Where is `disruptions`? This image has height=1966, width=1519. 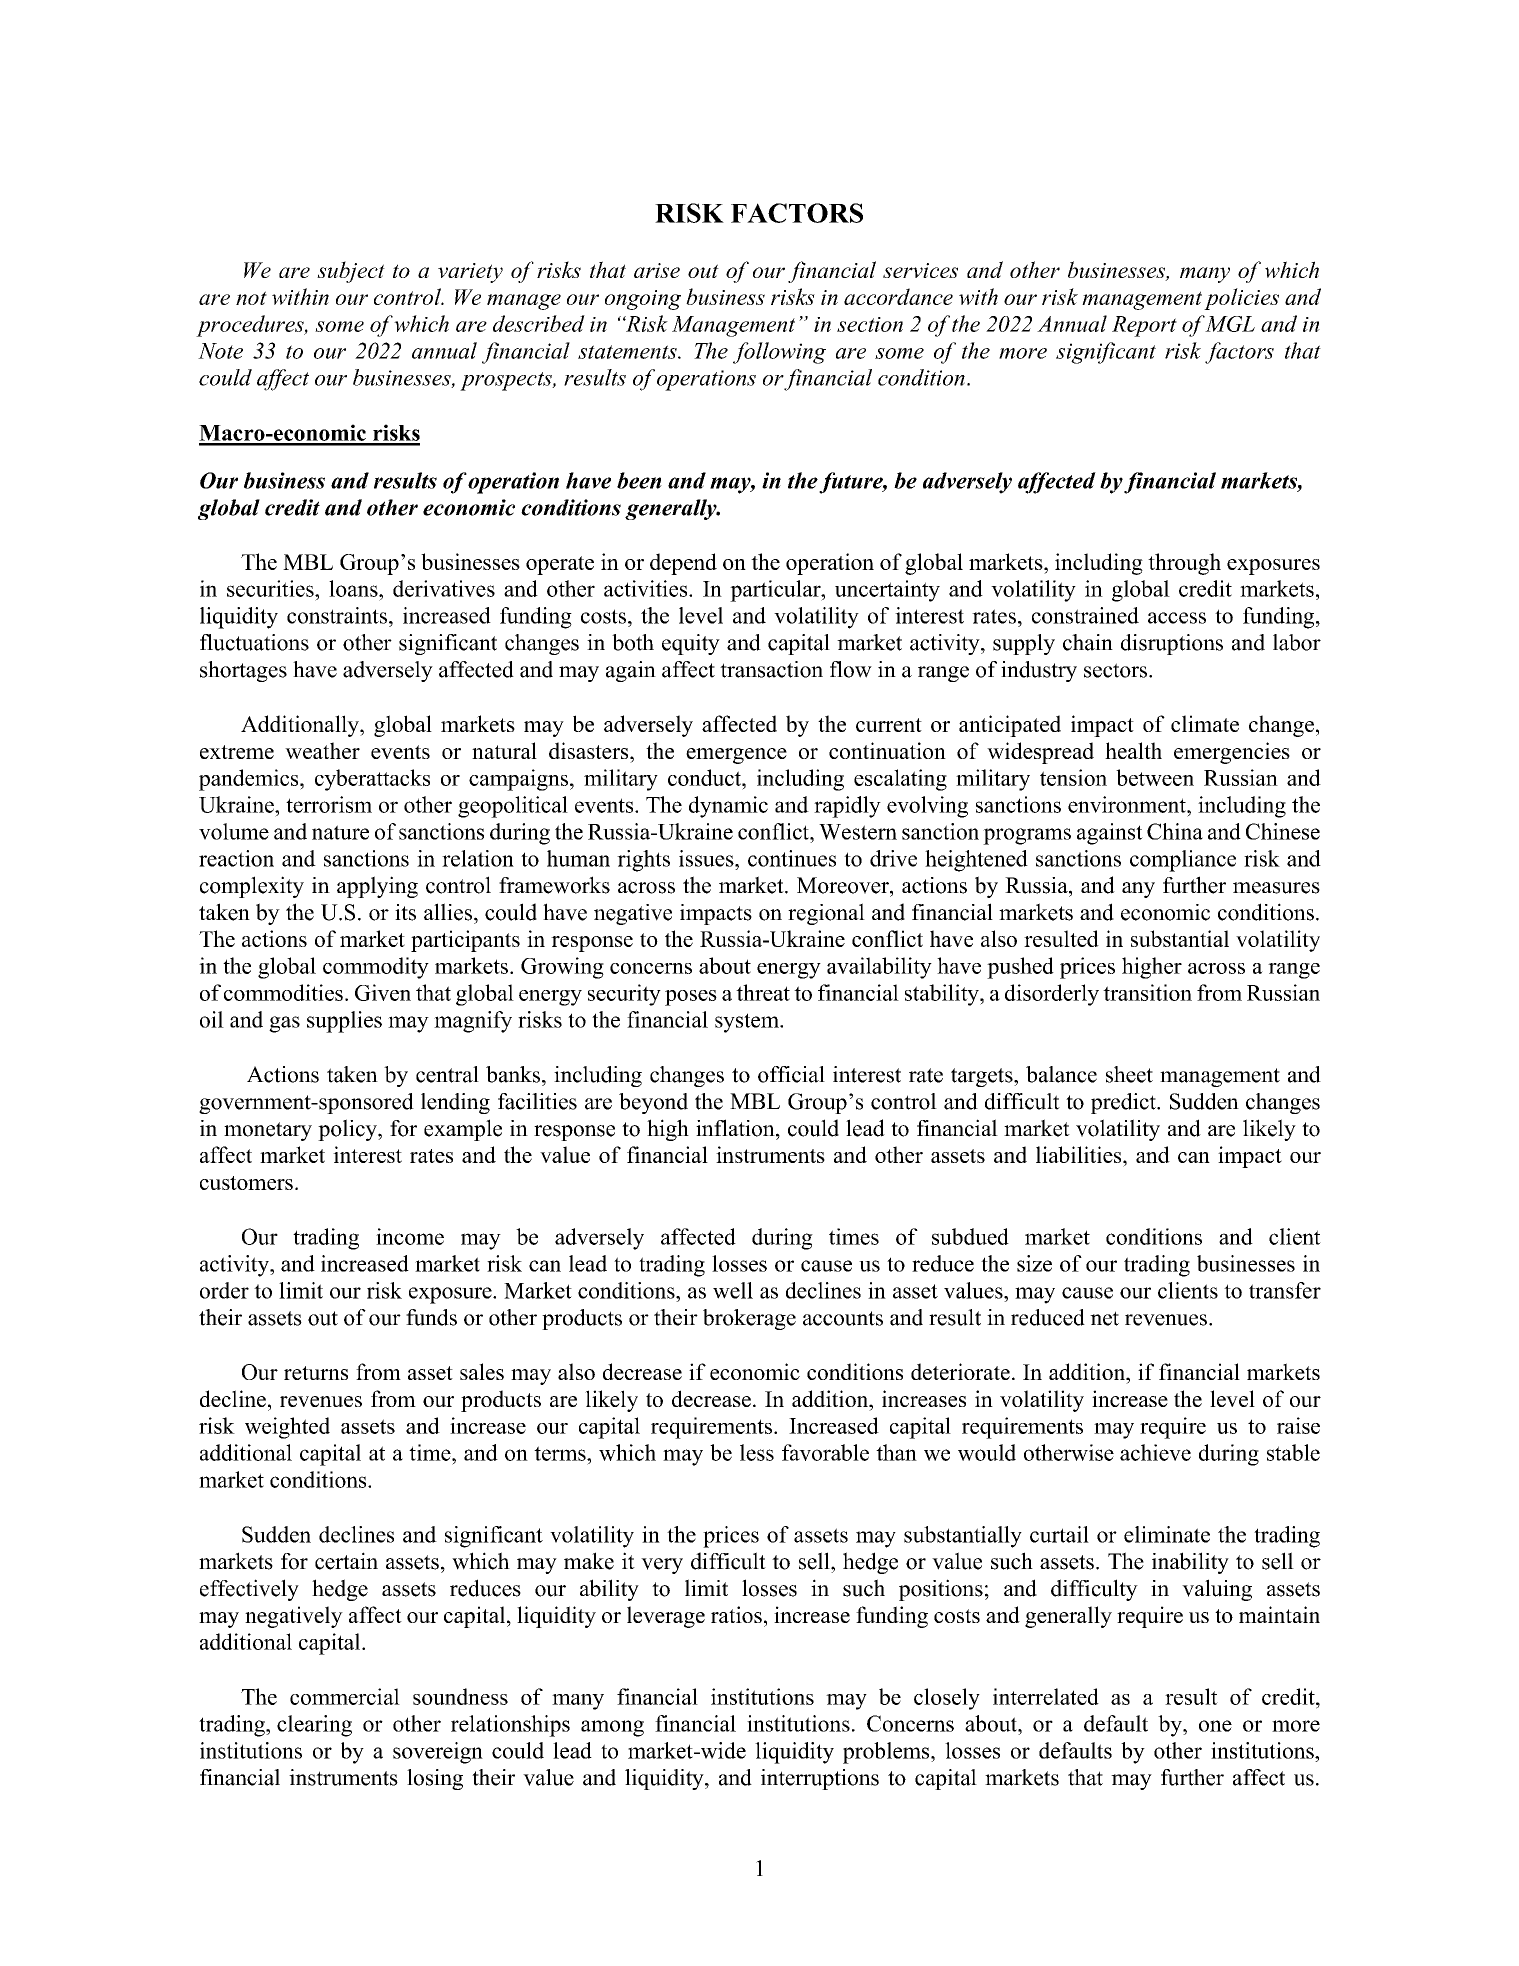
disruptions is located at coordinates (1172, 644).
